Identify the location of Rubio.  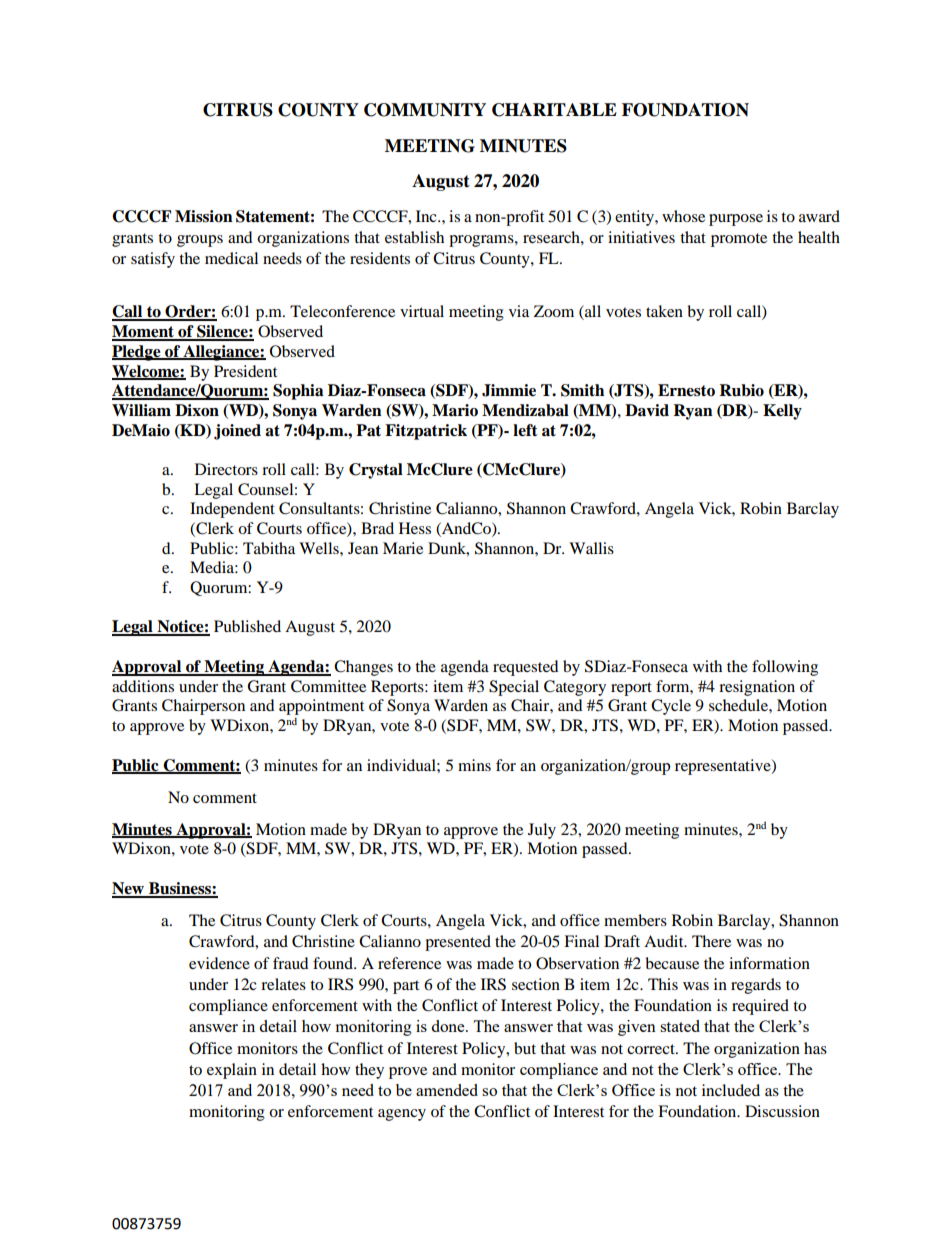
(741, 390).
